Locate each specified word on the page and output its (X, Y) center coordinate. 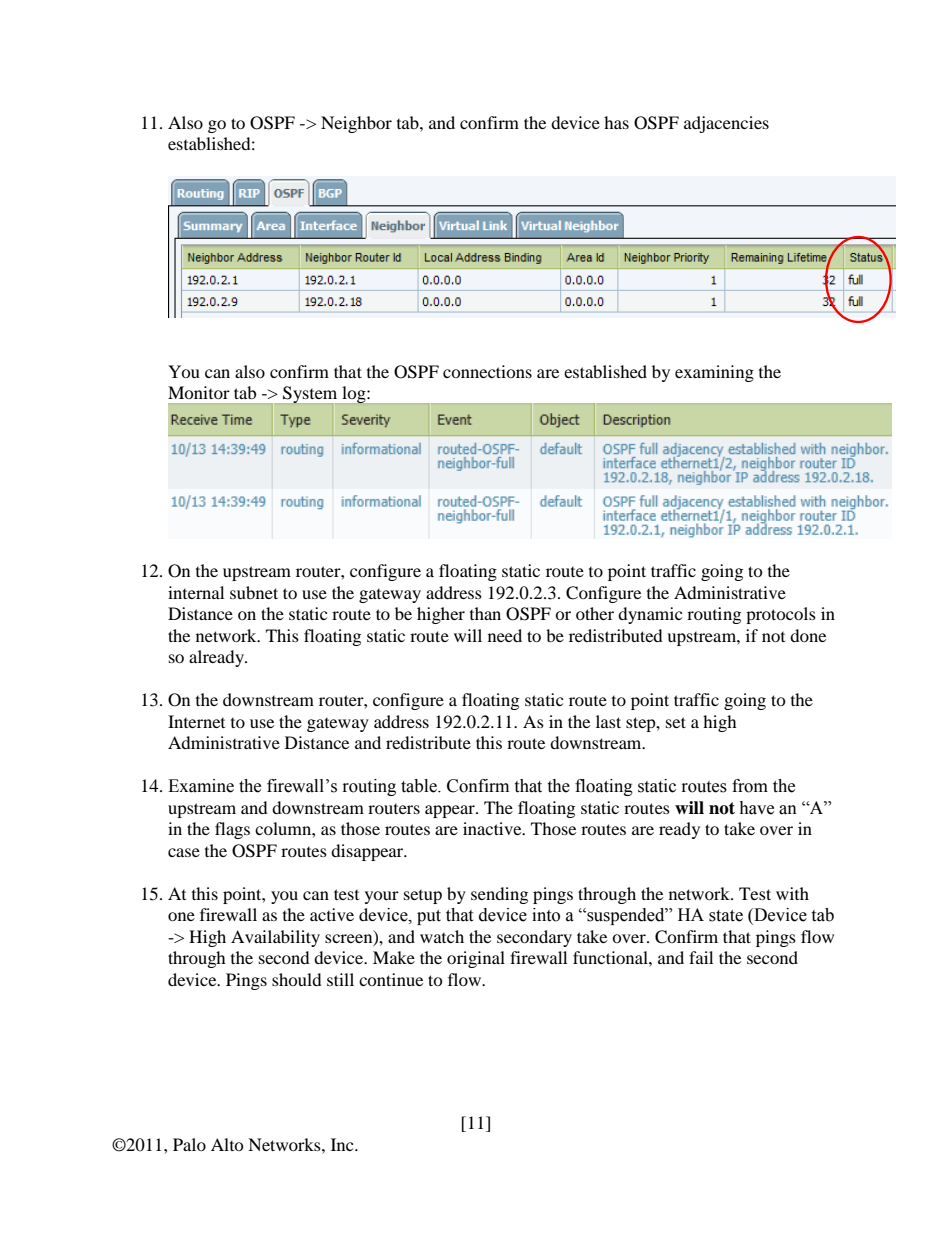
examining (714, 373)
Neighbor (356, 124)
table (420, 786)
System (310, 396)
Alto (227, 1144)
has (616, 122)
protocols (781, 615)
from (750, 786)
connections (487, 371)
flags (232, 830)
